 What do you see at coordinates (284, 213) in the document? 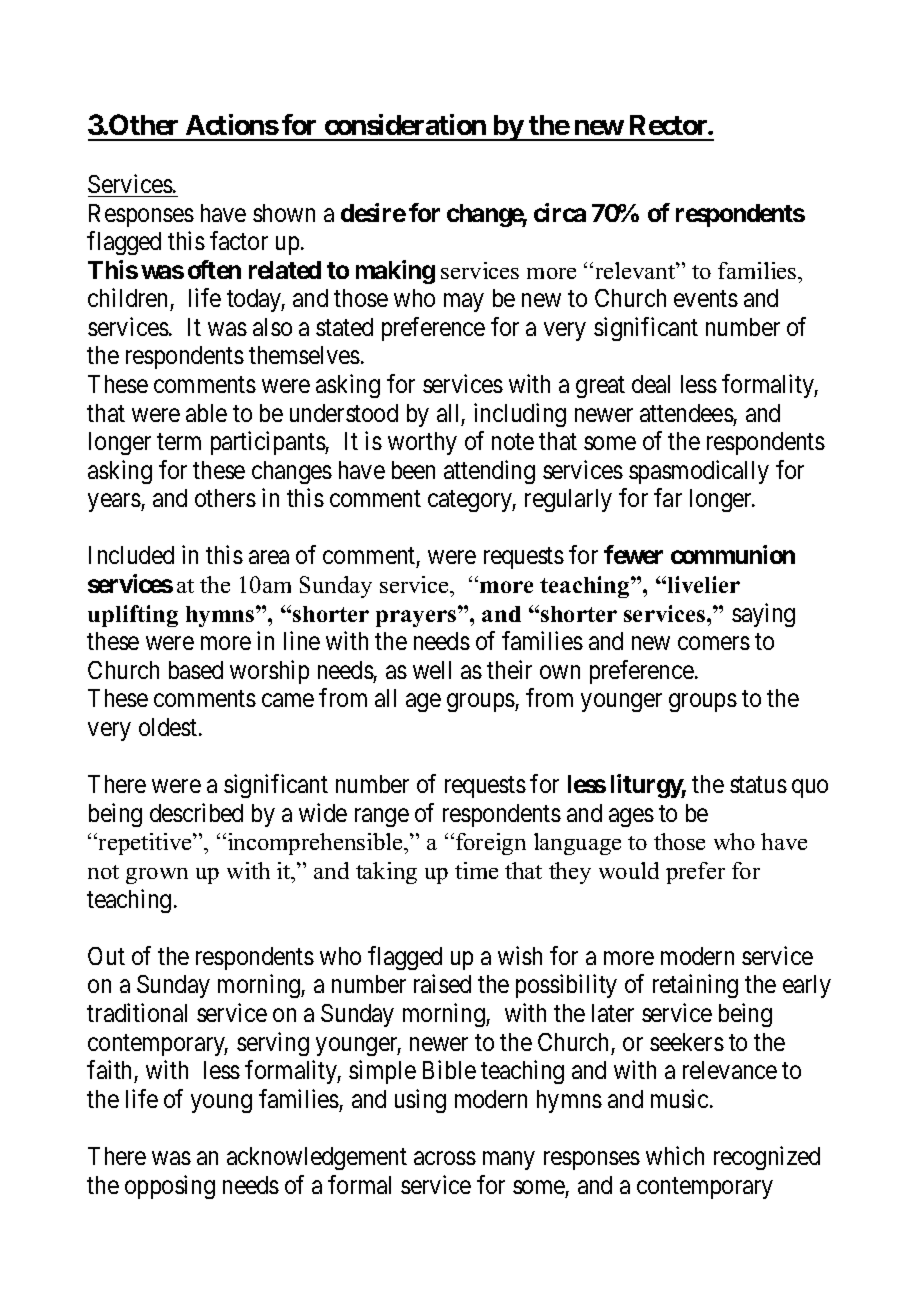
I see `shown` at bounding box center [284, 213].
